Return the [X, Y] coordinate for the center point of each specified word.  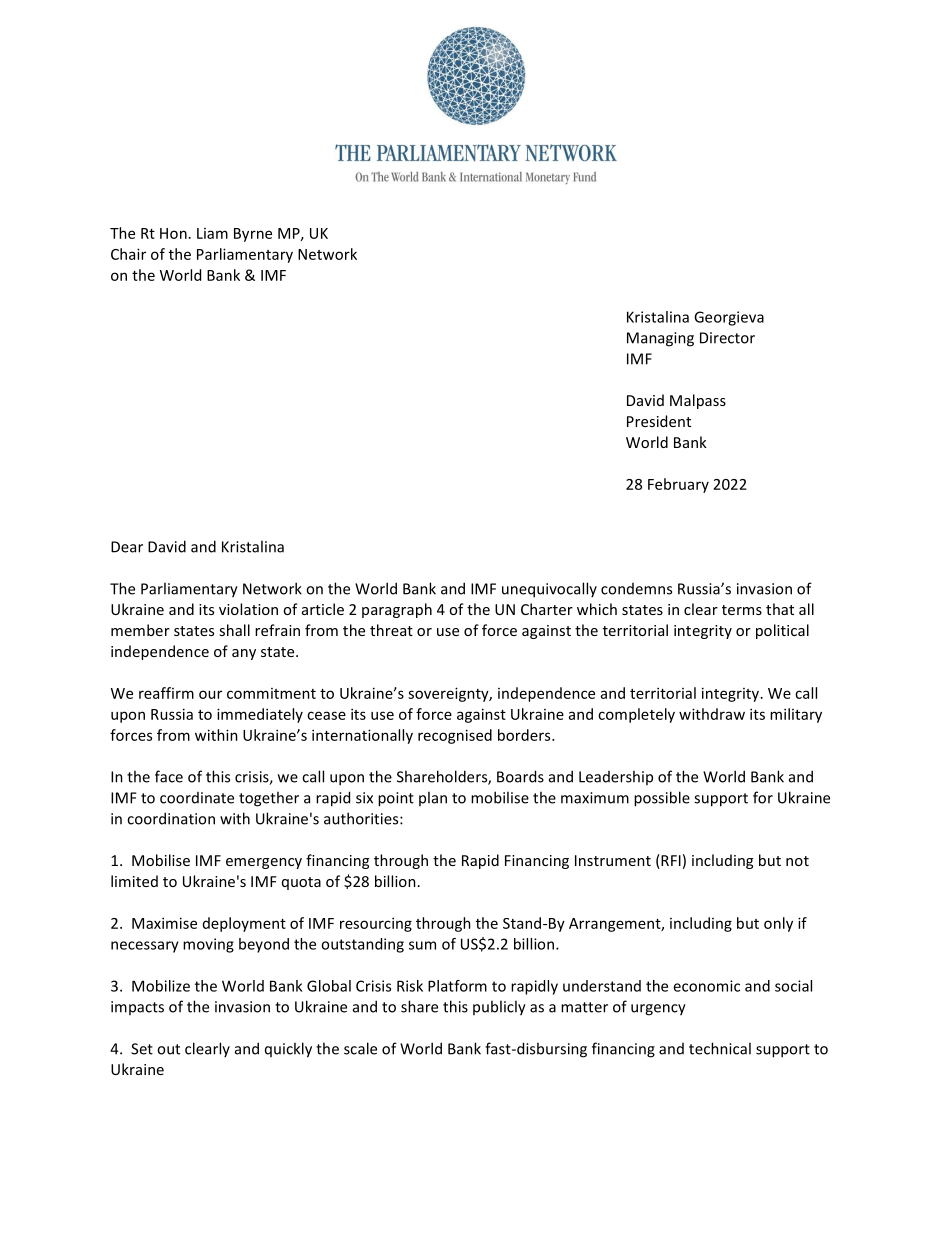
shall [234, 630]
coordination [171, 818]
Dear [127, 547]
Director [727, 338]
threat [391, 630]
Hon [173, 233]
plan [433, 798]
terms [742, 610]
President [659, 421]
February [678, 485]
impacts [137, 1008]
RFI [670, 861]
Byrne [253, 235]
